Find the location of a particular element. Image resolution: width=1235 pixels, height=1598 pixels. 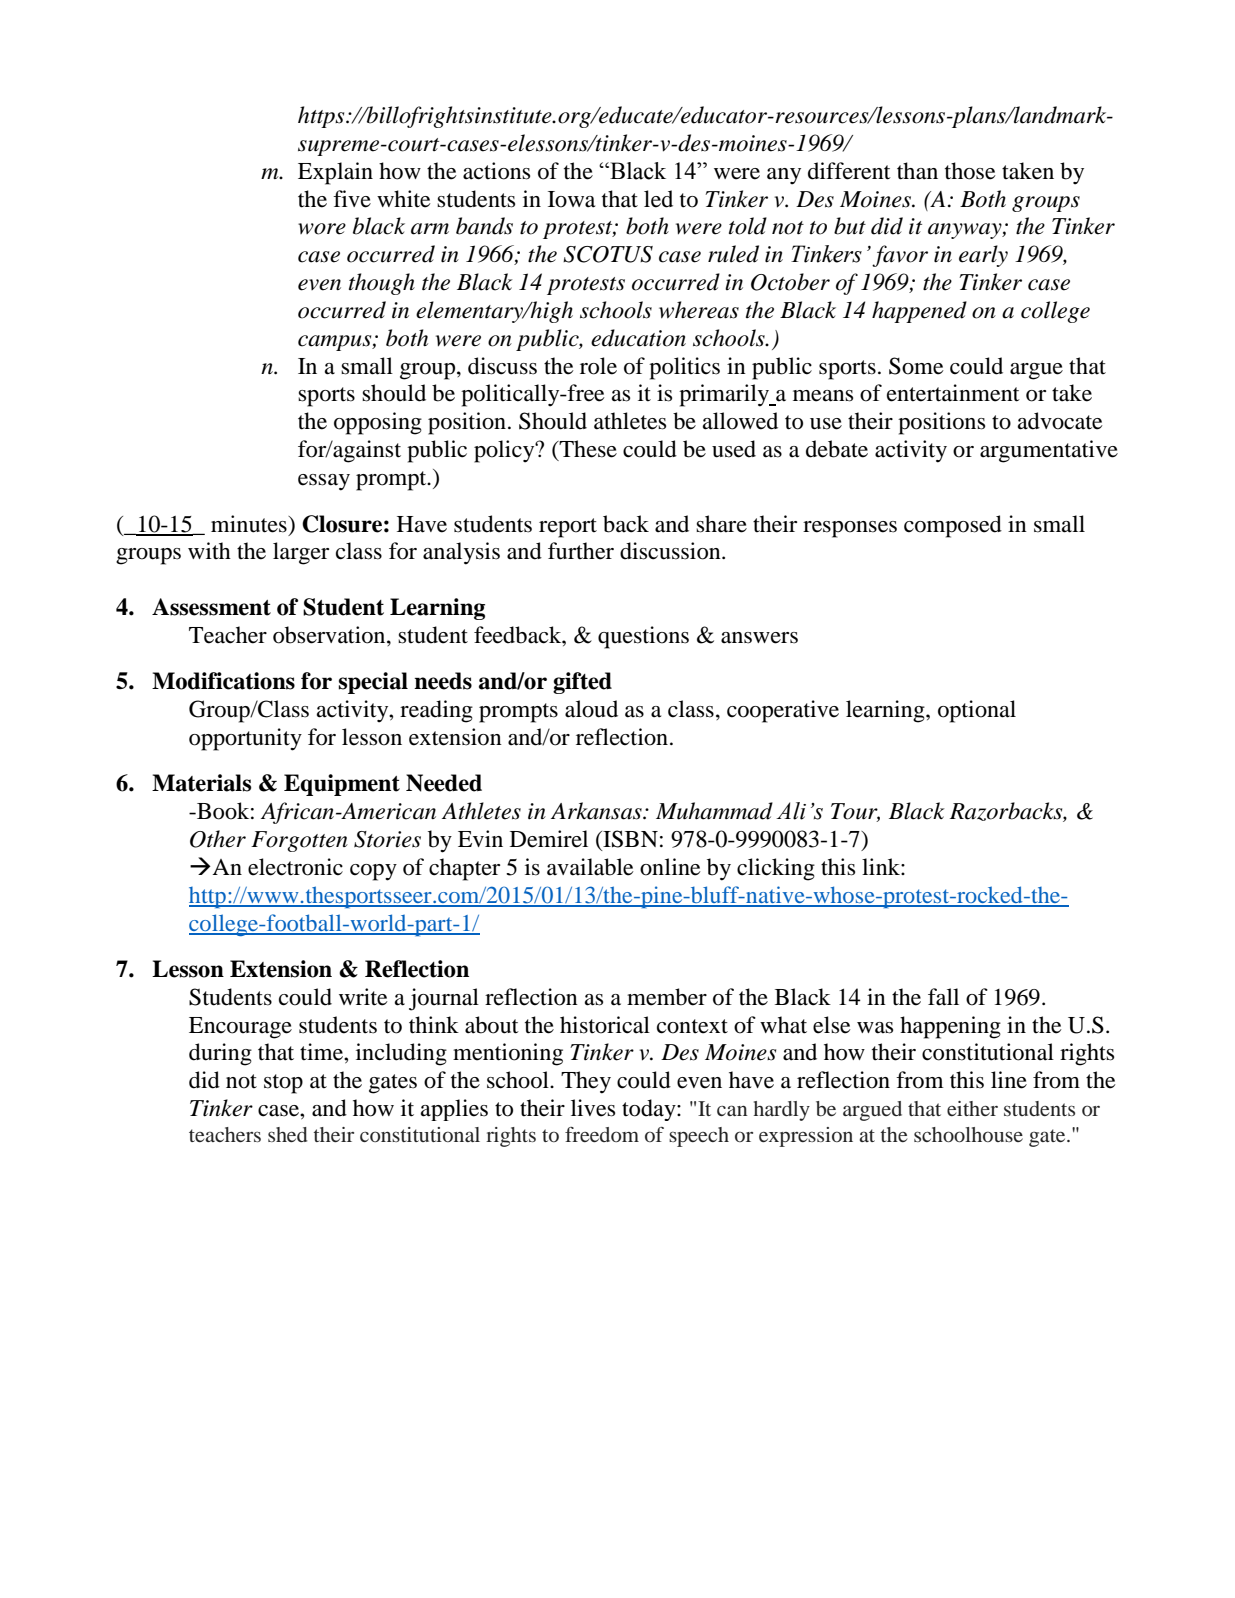

questions is located at coordinates (643, 637).
